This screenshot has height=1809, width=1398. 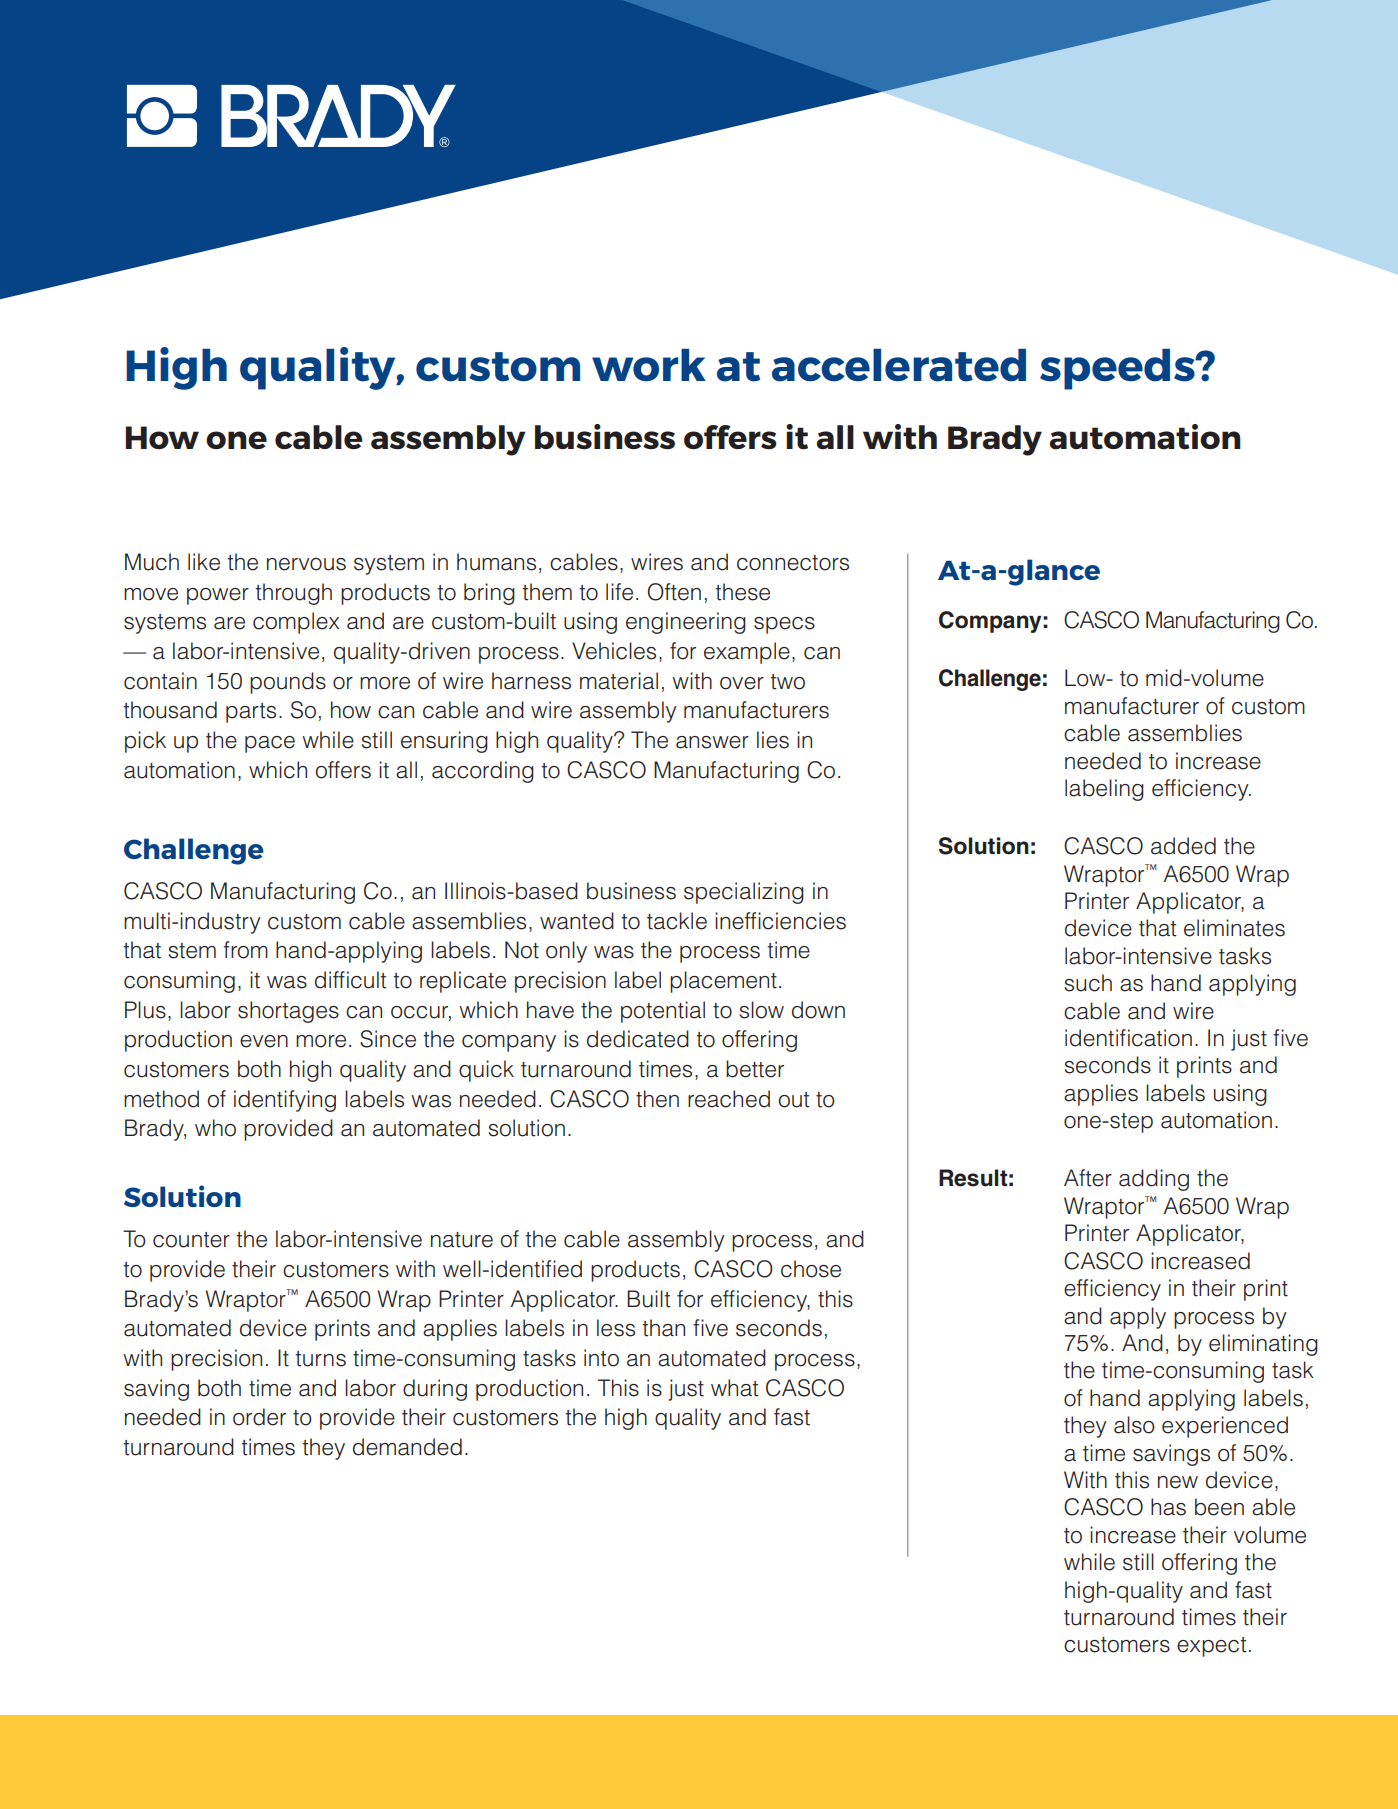 I want to click on potential, so click(x=663, y=1012).
